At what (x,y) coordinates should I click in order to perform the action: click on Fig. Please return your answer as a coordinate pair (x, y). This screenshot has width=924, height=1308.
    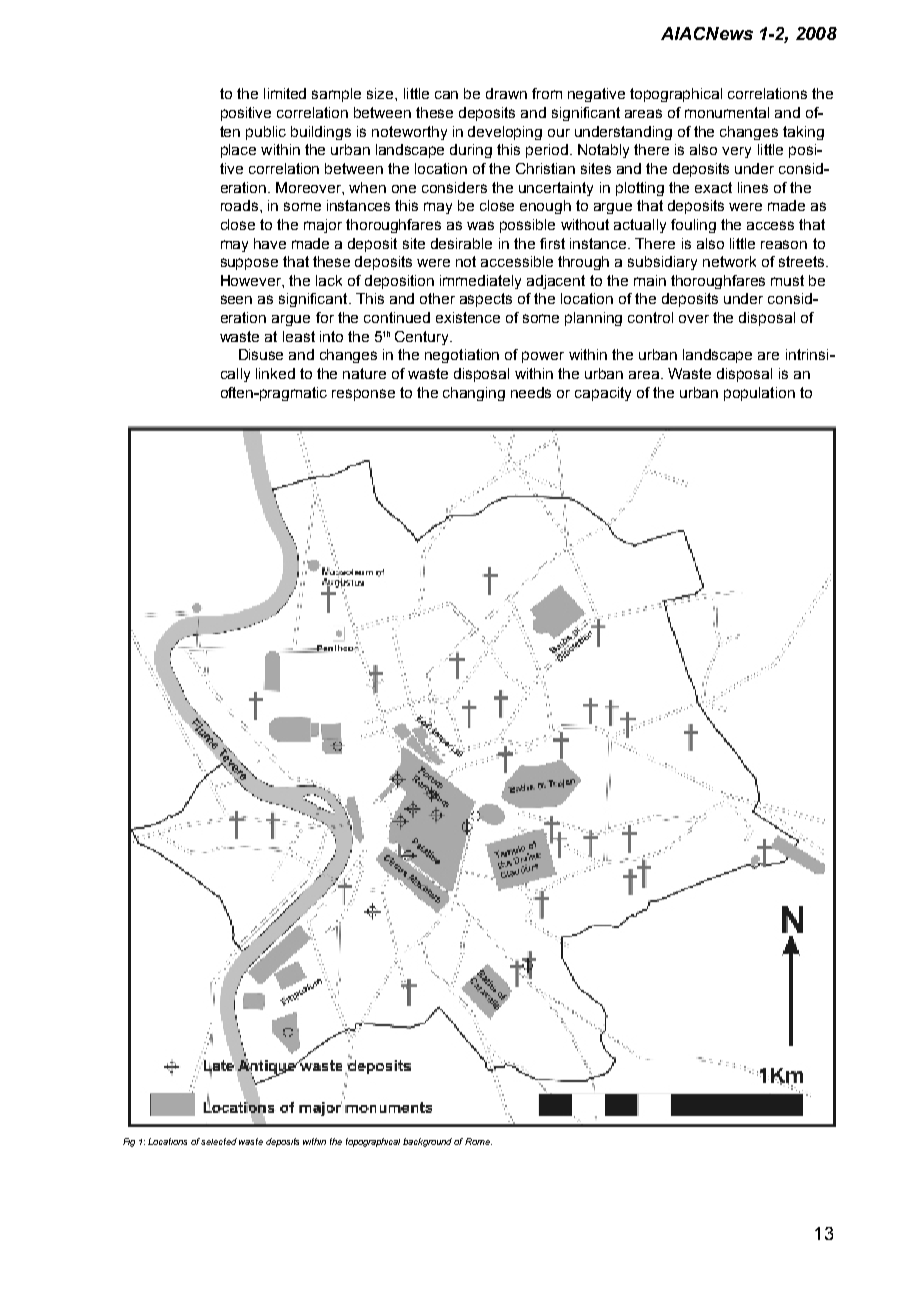
    Looking at the image, I should click on (129, 1142).
